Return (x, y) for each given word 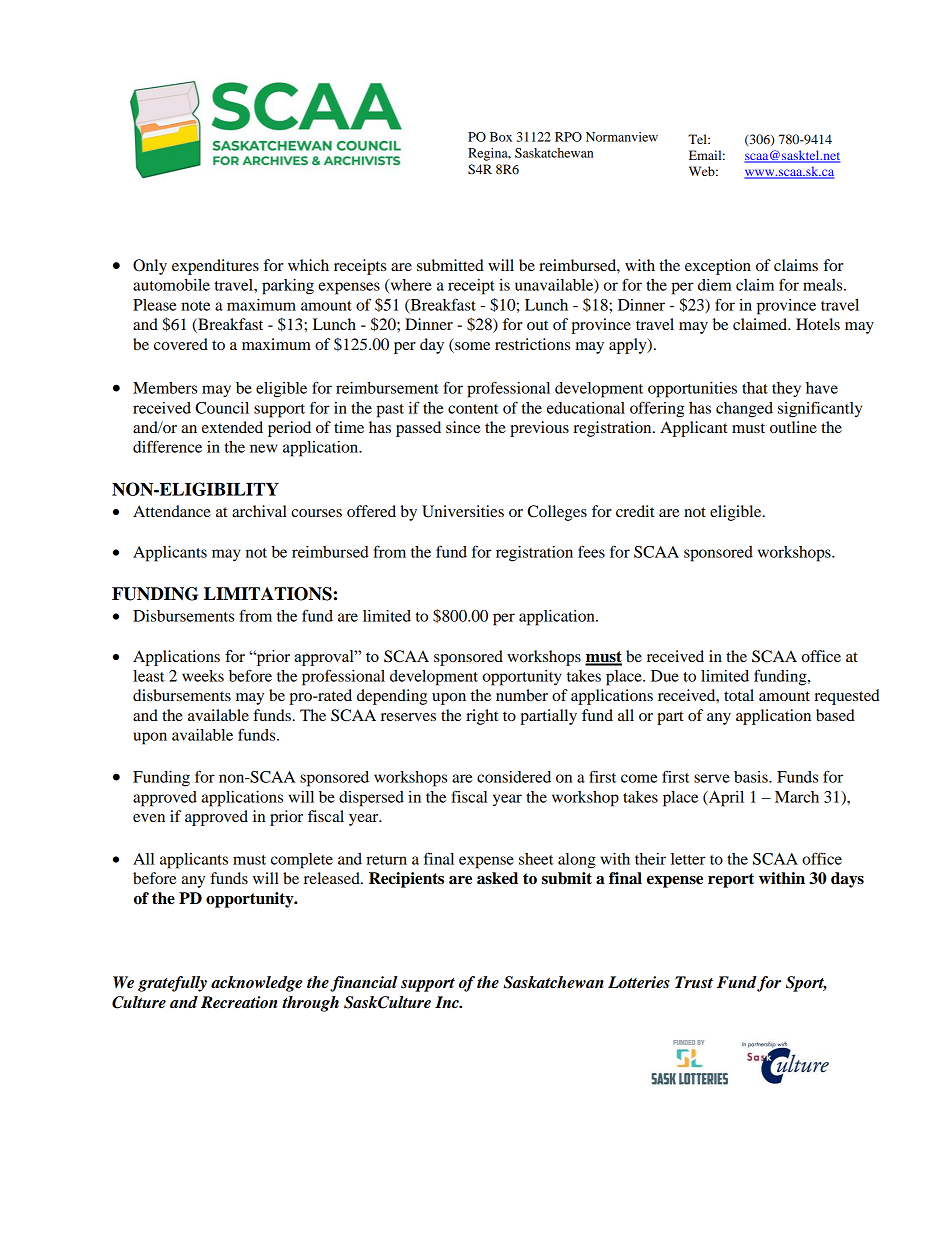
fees (591, 551)
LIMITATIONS (268, 594)
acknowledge (256, 984)
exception (718, 267)
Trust (694, 982)
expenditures (215, 267)
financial (364, 984)
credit (635, 511)
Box (501, 137)
